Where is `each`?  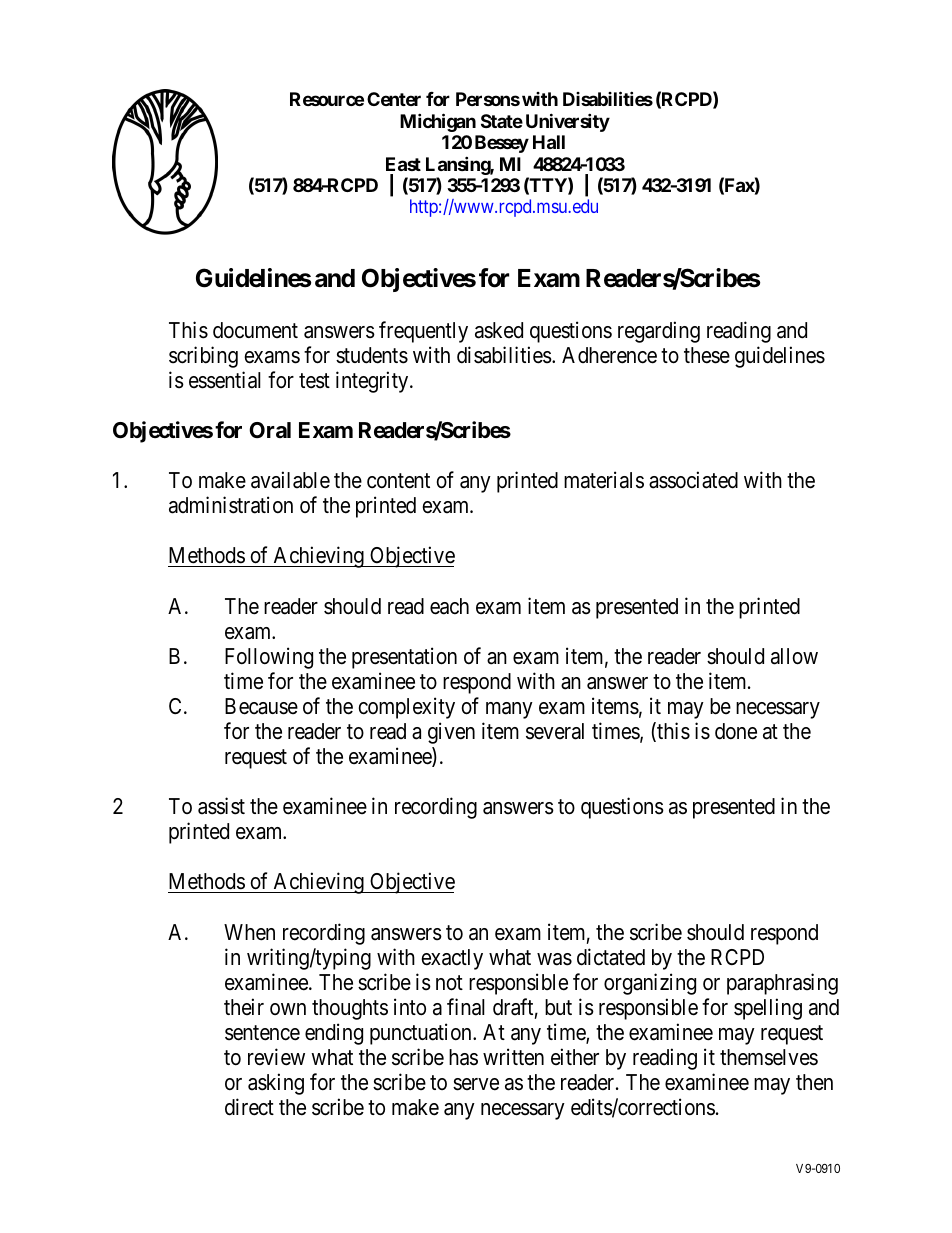
each is located at coordinates (449, 606).
